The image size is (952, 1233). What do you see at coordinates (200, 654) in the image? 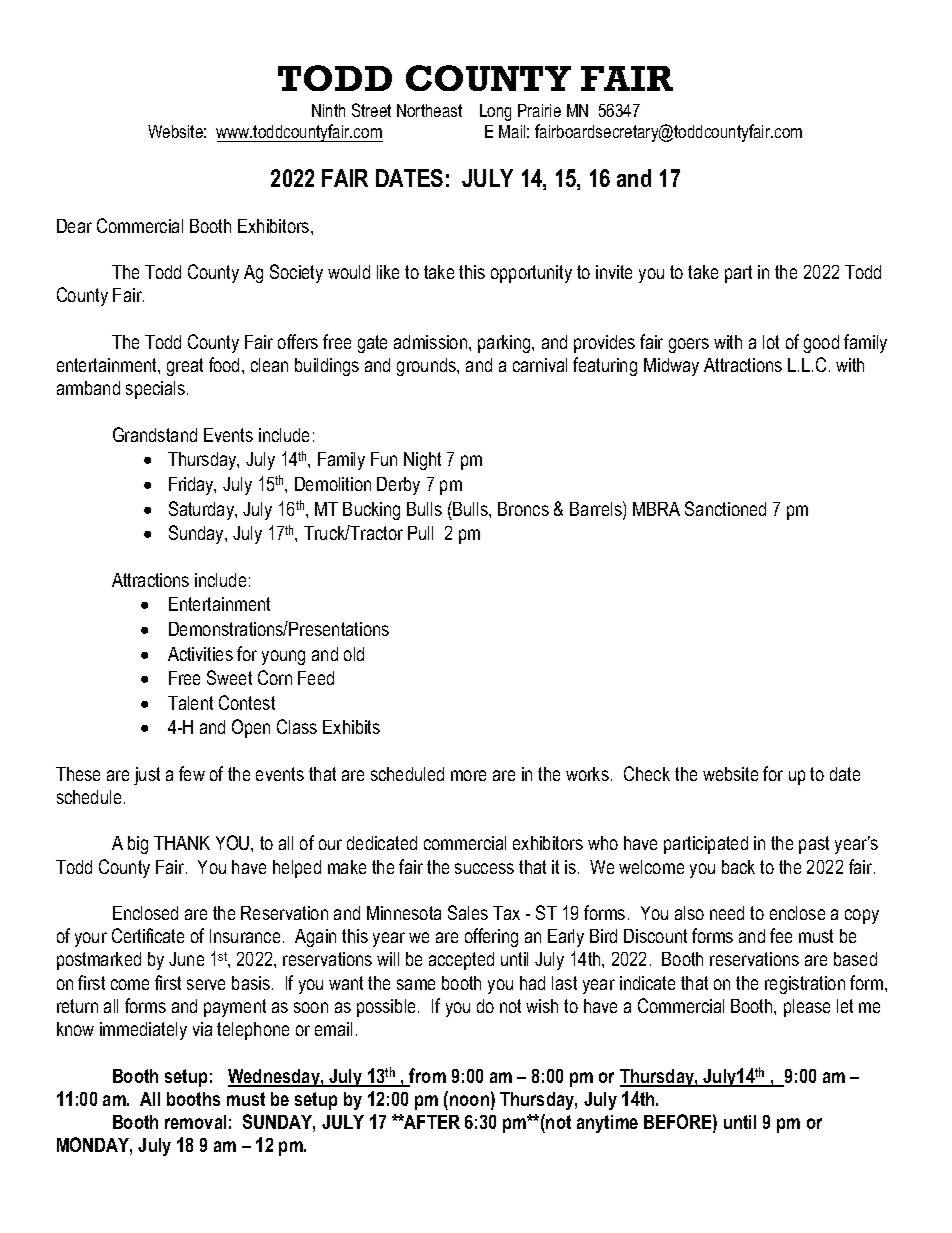
I see `Activities` at bounding box center [200, 654].
